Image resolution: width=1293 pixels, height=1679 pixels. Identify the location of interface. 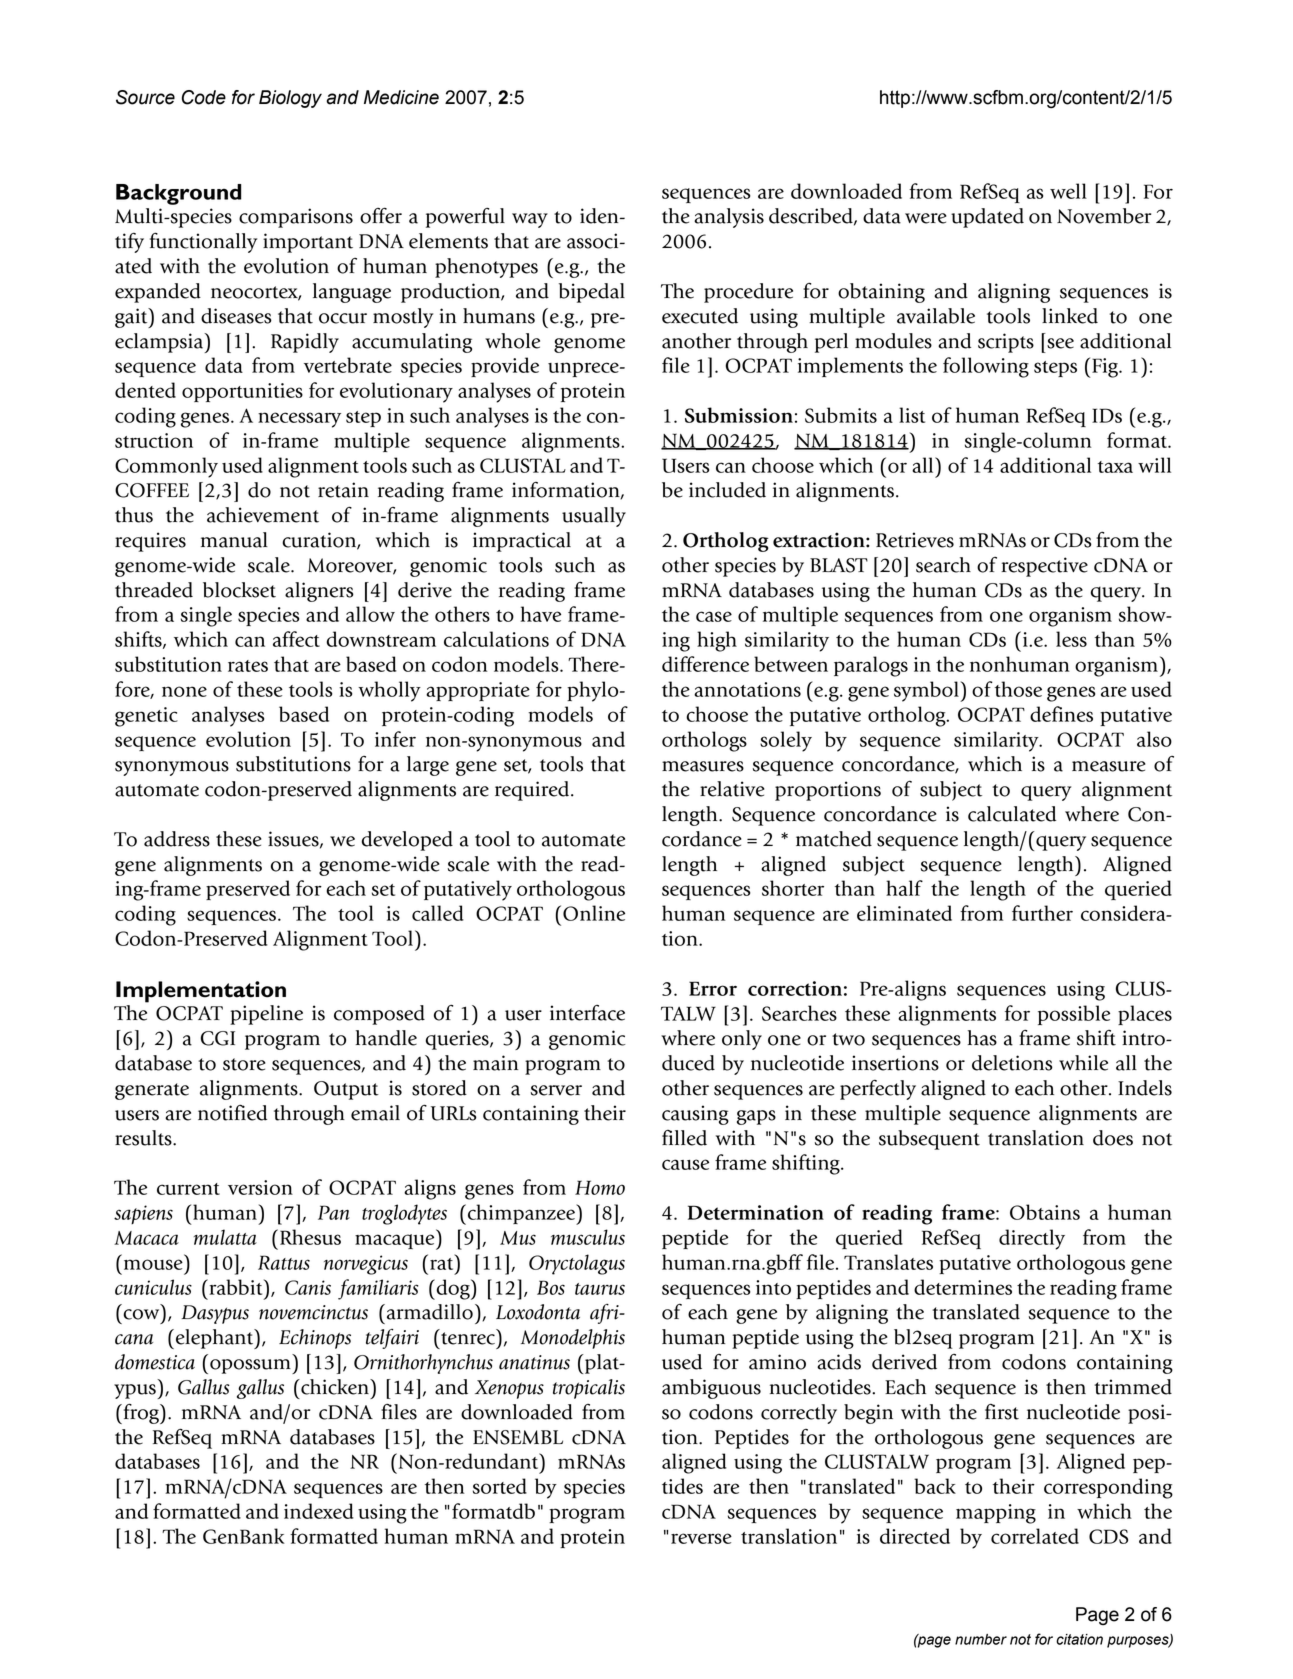
(587, 1013).
